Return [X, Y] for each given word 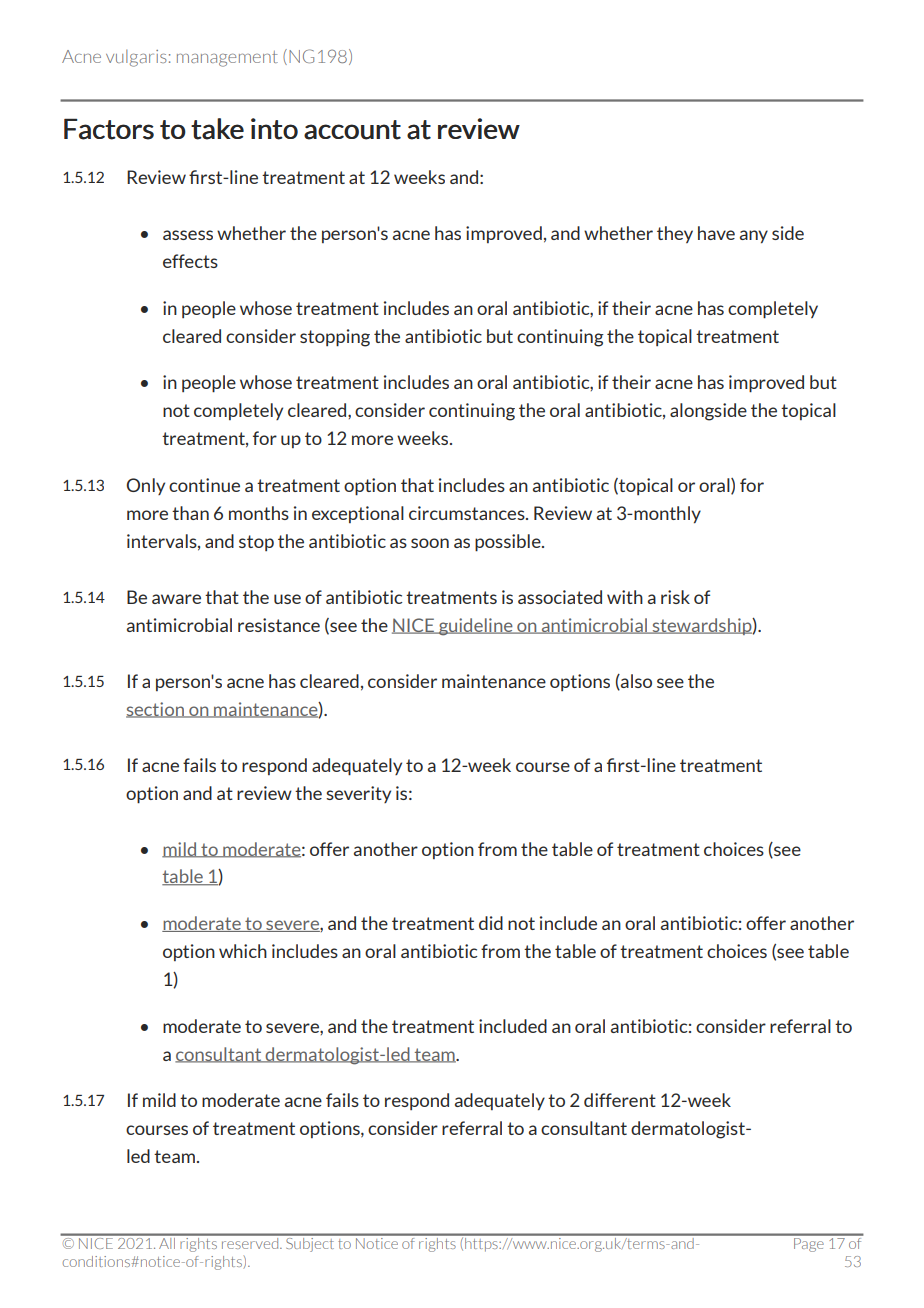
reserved [250, 1242]
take [217, 129]
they [675, 234]
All [167, 1242]
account [352, 130]
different [620, 1100]
